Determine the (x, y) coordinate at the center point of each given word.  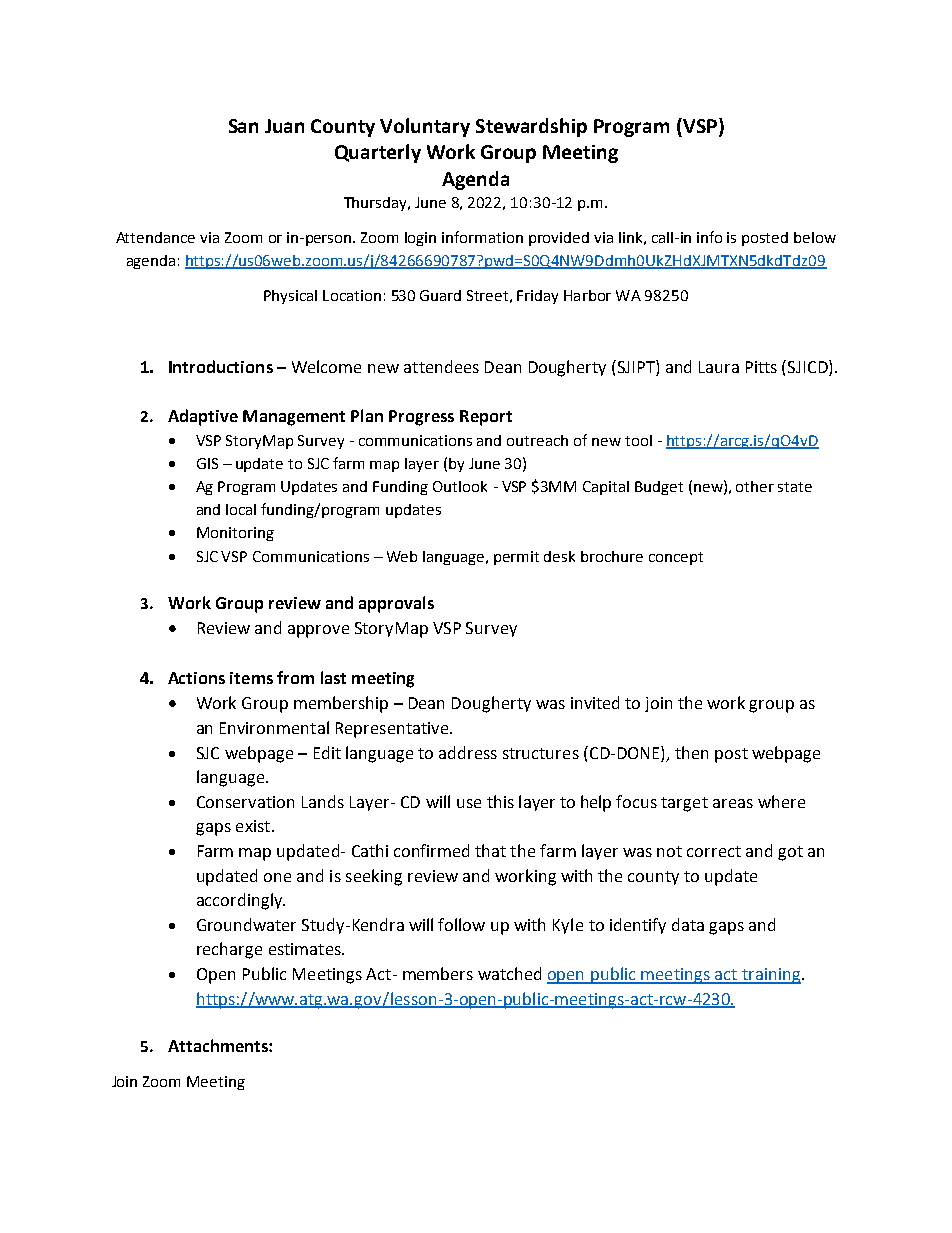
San (243, 126)
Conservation (245, 802)
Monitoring (235, 534)
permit (516, 558)
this (500, 801)
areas (733, 803)
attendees (441, 366)
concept (676, 558)
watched (509, 973)
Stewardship (531, 127)
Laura (719, 367)
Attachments (219, 1045)
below (815, 237)
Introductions (221, 366)
